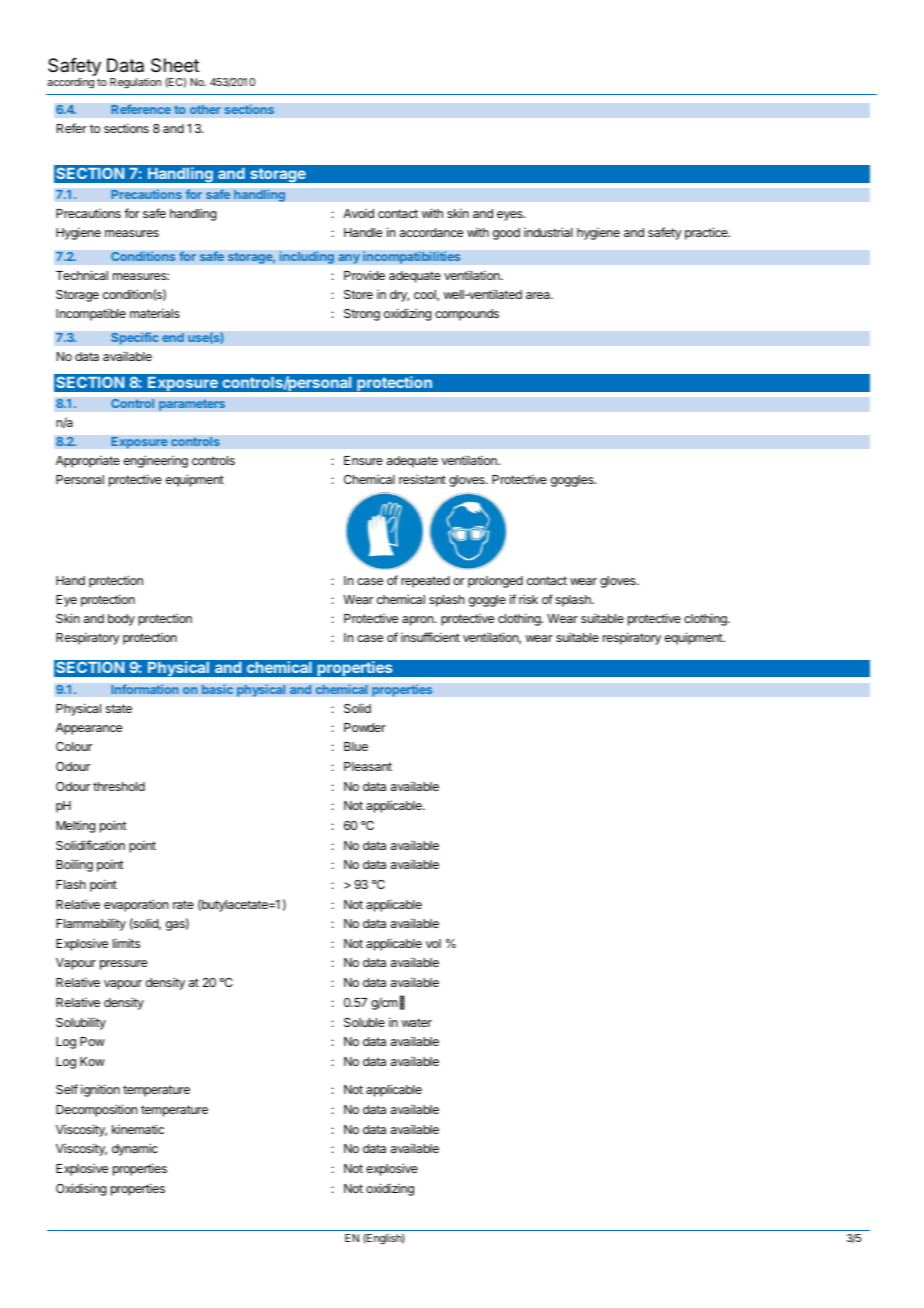 The width and height of the image is (924, 1308). I want to click on prolonged, so click(495, 582).
